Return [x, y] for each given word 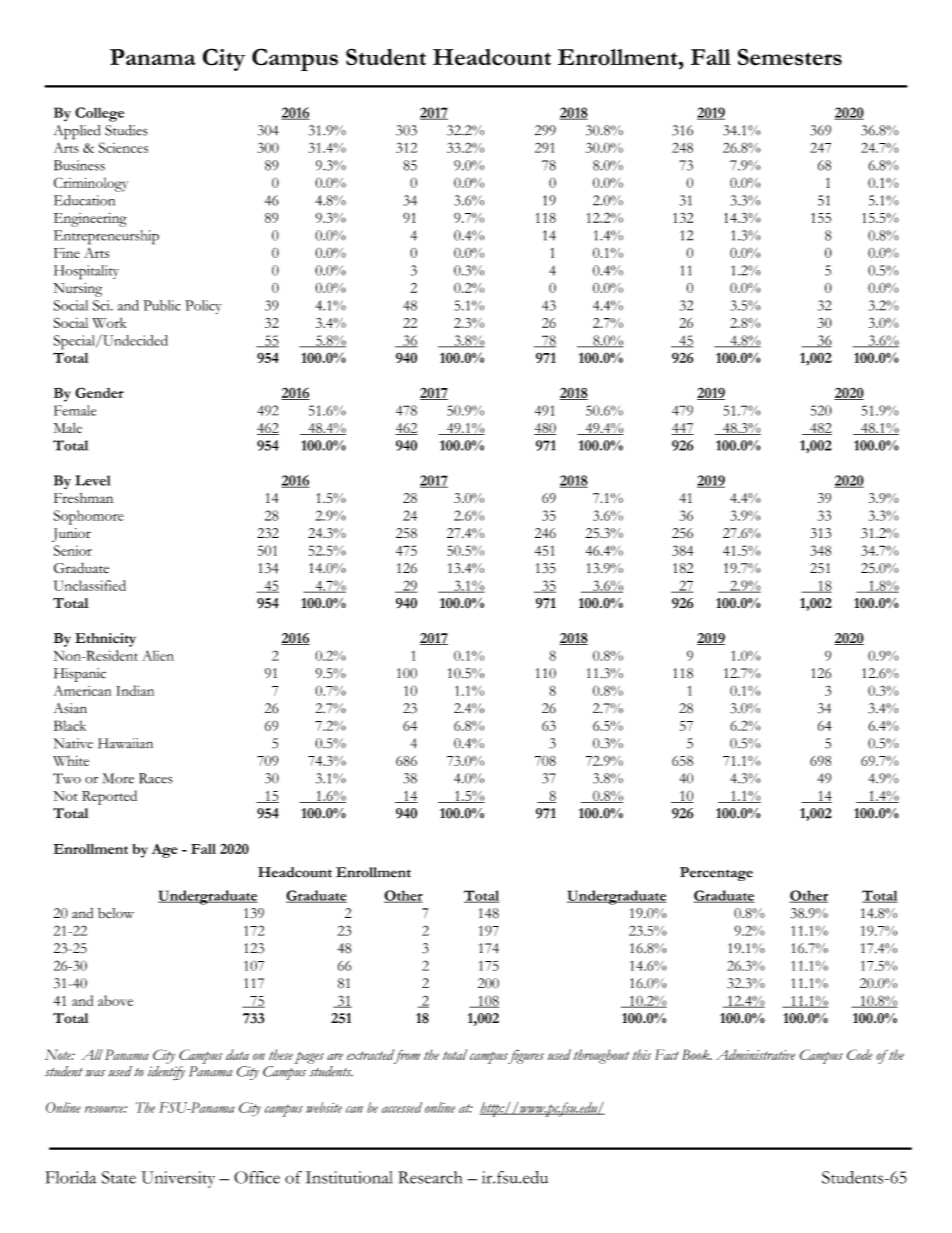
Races [156, 778]
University [178, 1179]
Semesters [790, 57]
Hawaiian [125, 743]
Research [430, 1177]
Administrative [755, 1054]
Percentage [716, 874]
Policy [203, 307]
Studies [126, 130]
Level [93, 480]
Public [162, 305]
